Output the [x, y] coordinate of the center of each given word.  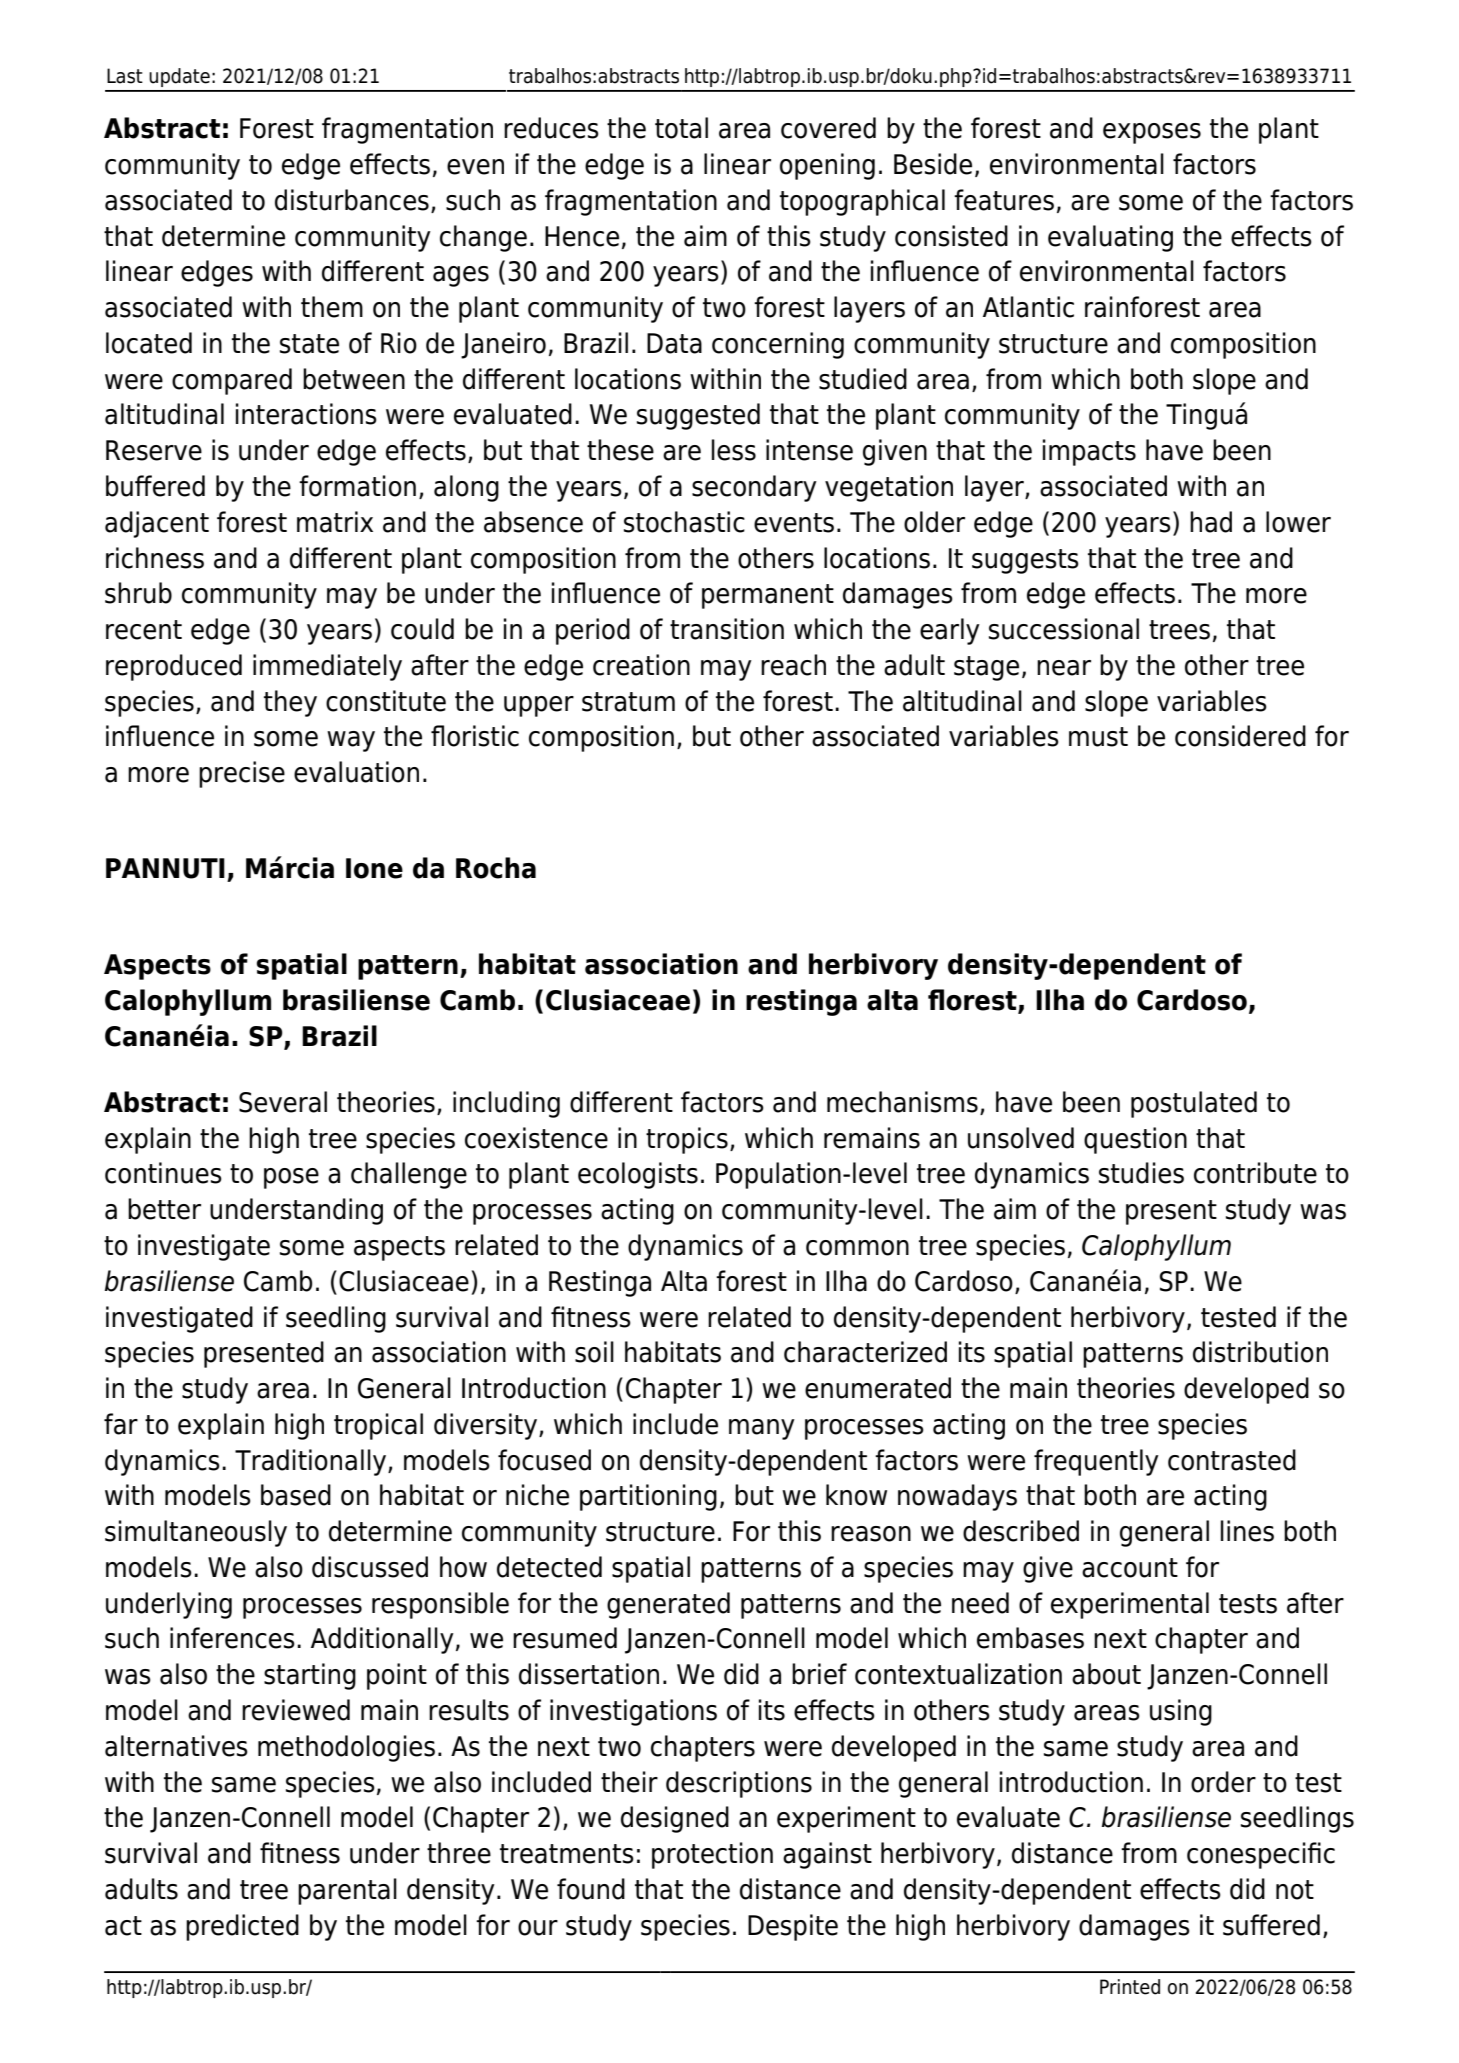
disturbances [352, 200]
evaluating [1110, 238]
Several [283, 1102]
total [681, 128]
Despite [793, 1927]
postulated [1194, 1104]
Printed [1130, 1987]
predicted [242, 1927]
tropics [687, 1140]
